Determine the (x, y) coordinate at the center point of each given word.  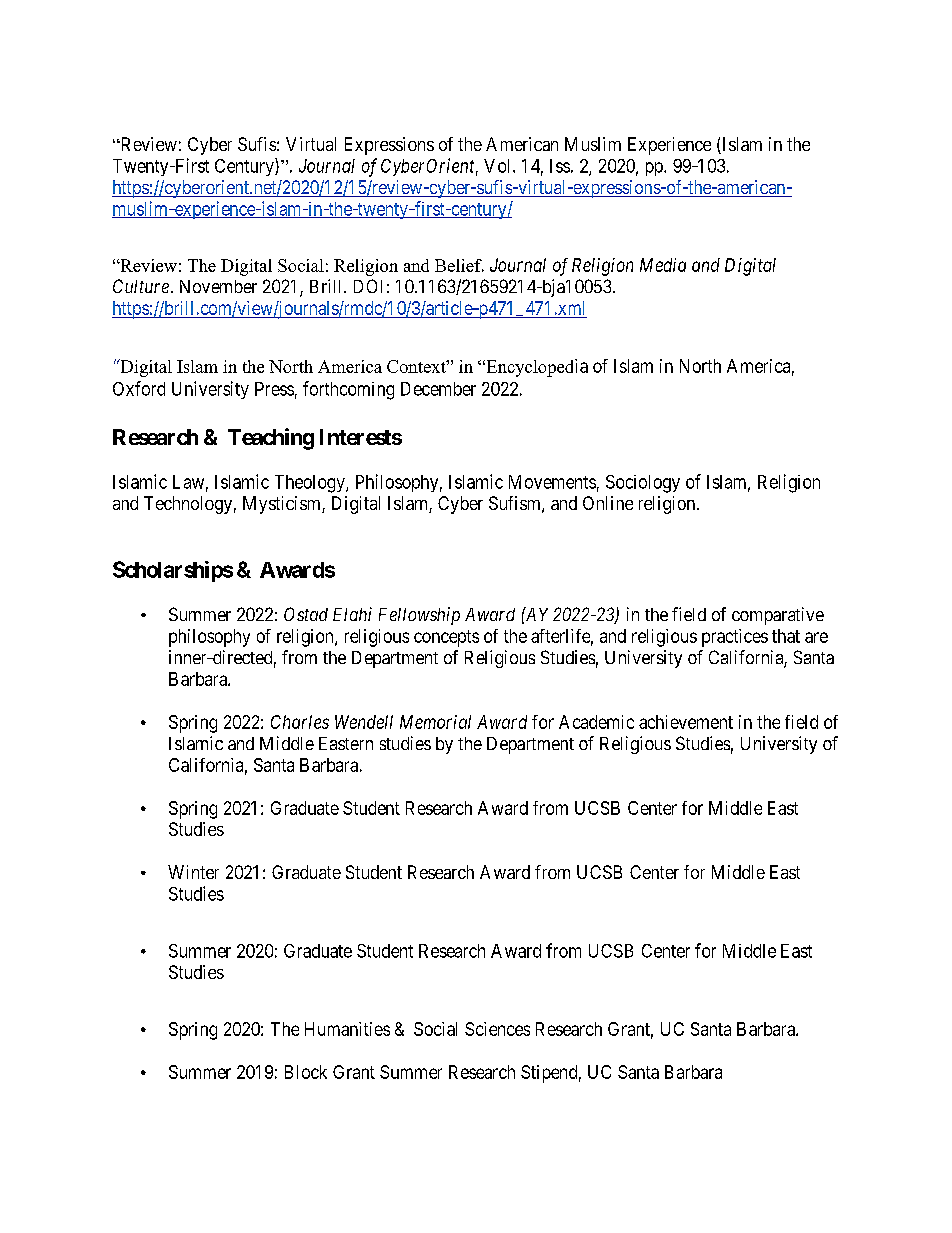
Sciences (497, 1029)
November (218, 286)
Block (306, 1072)
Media (663, 265)
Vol (499, 166)
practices (735, 638)
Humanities (347, 1029)
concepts (446, 638)
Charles (300, 722)
